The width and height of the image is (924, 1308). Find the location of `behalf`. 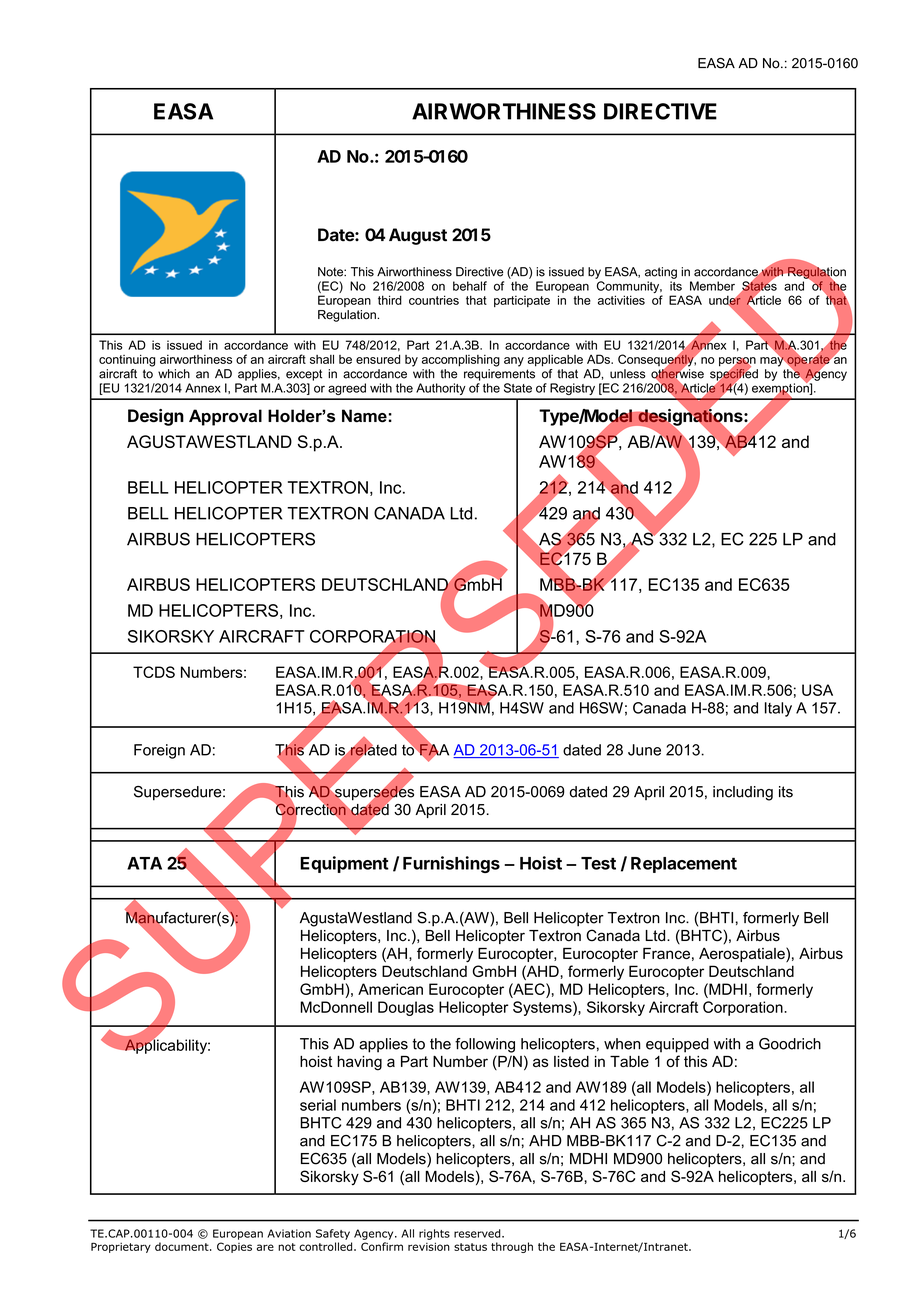

behalf is located at coordinates (470, 286).
